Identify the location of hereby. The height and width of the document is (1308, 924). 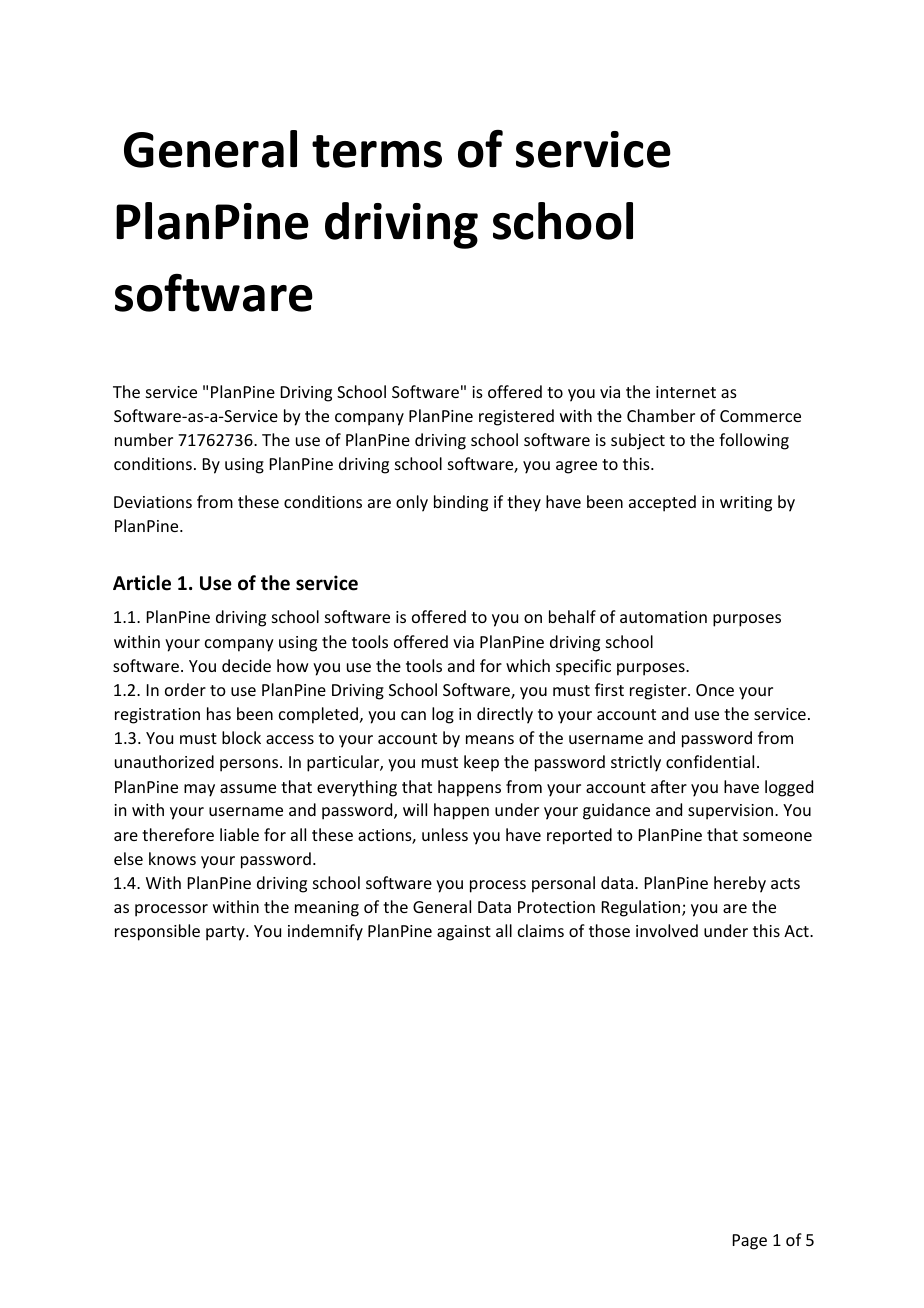
(740, 884).
